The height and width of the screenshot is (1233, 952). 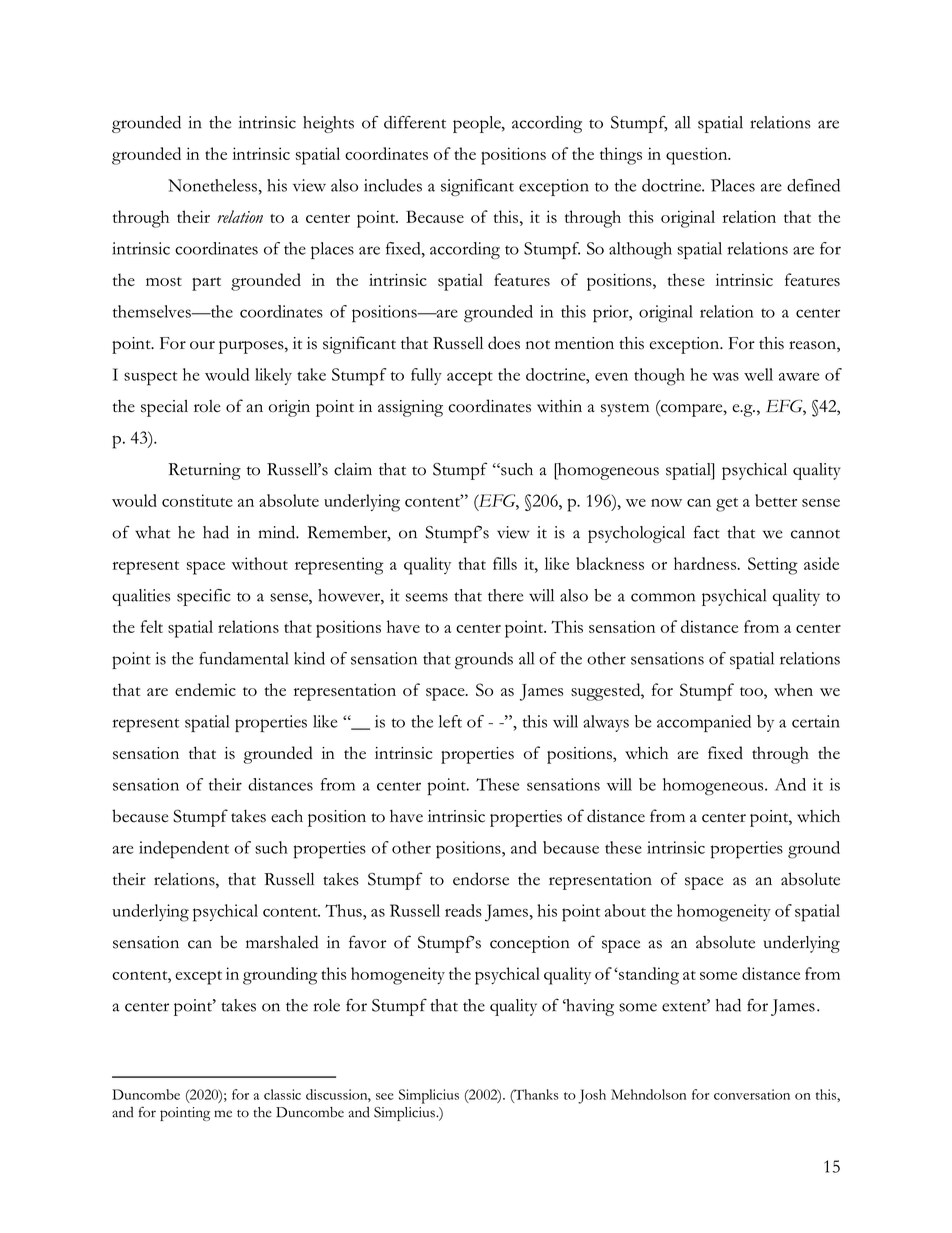 What do you see at coordinates (282, 1094) in the screenshot?
I see `classic` at bounding box center [282, 1094].
